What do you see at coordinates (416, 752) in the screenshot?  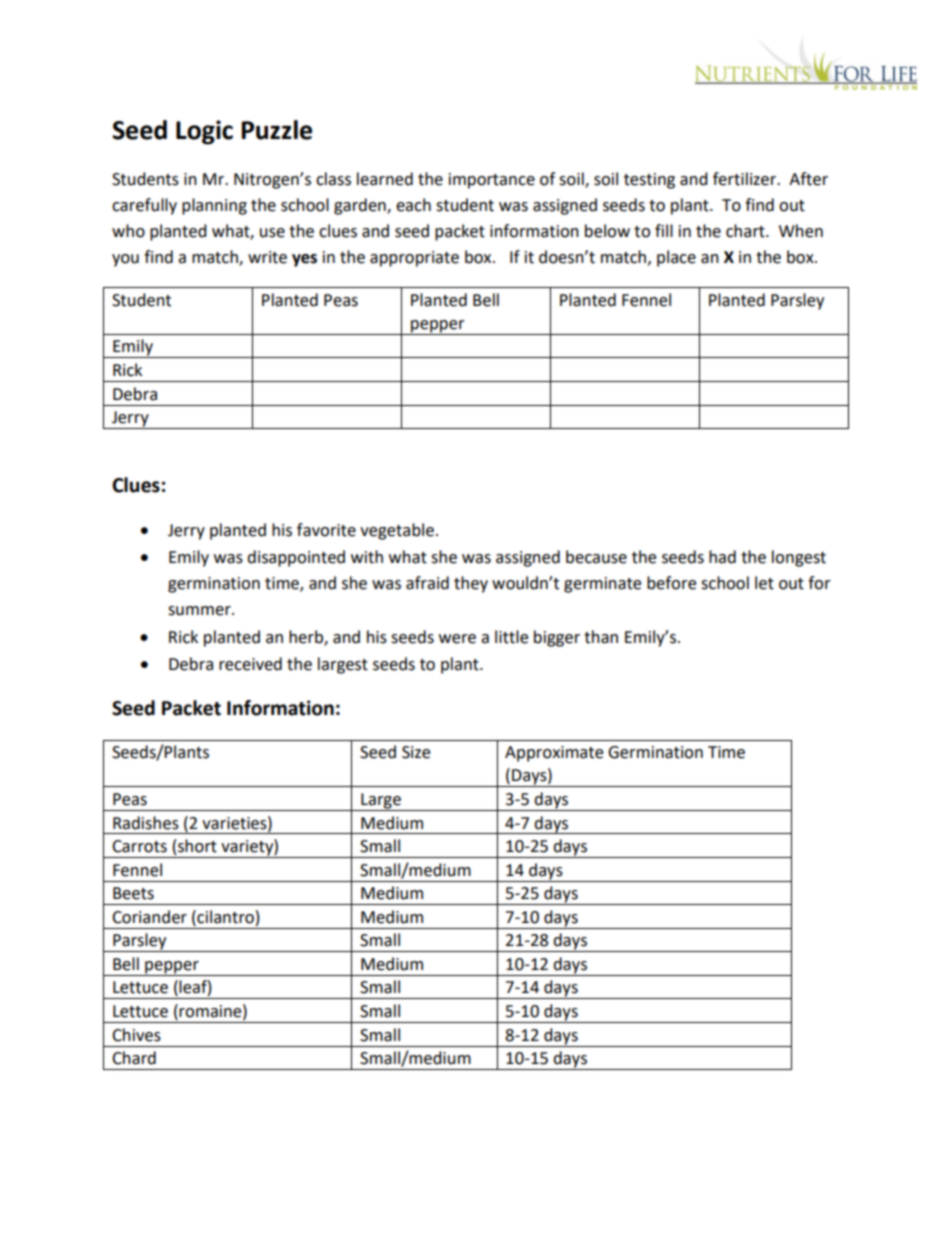 I see `Size` at bounding box center [416, 752].
